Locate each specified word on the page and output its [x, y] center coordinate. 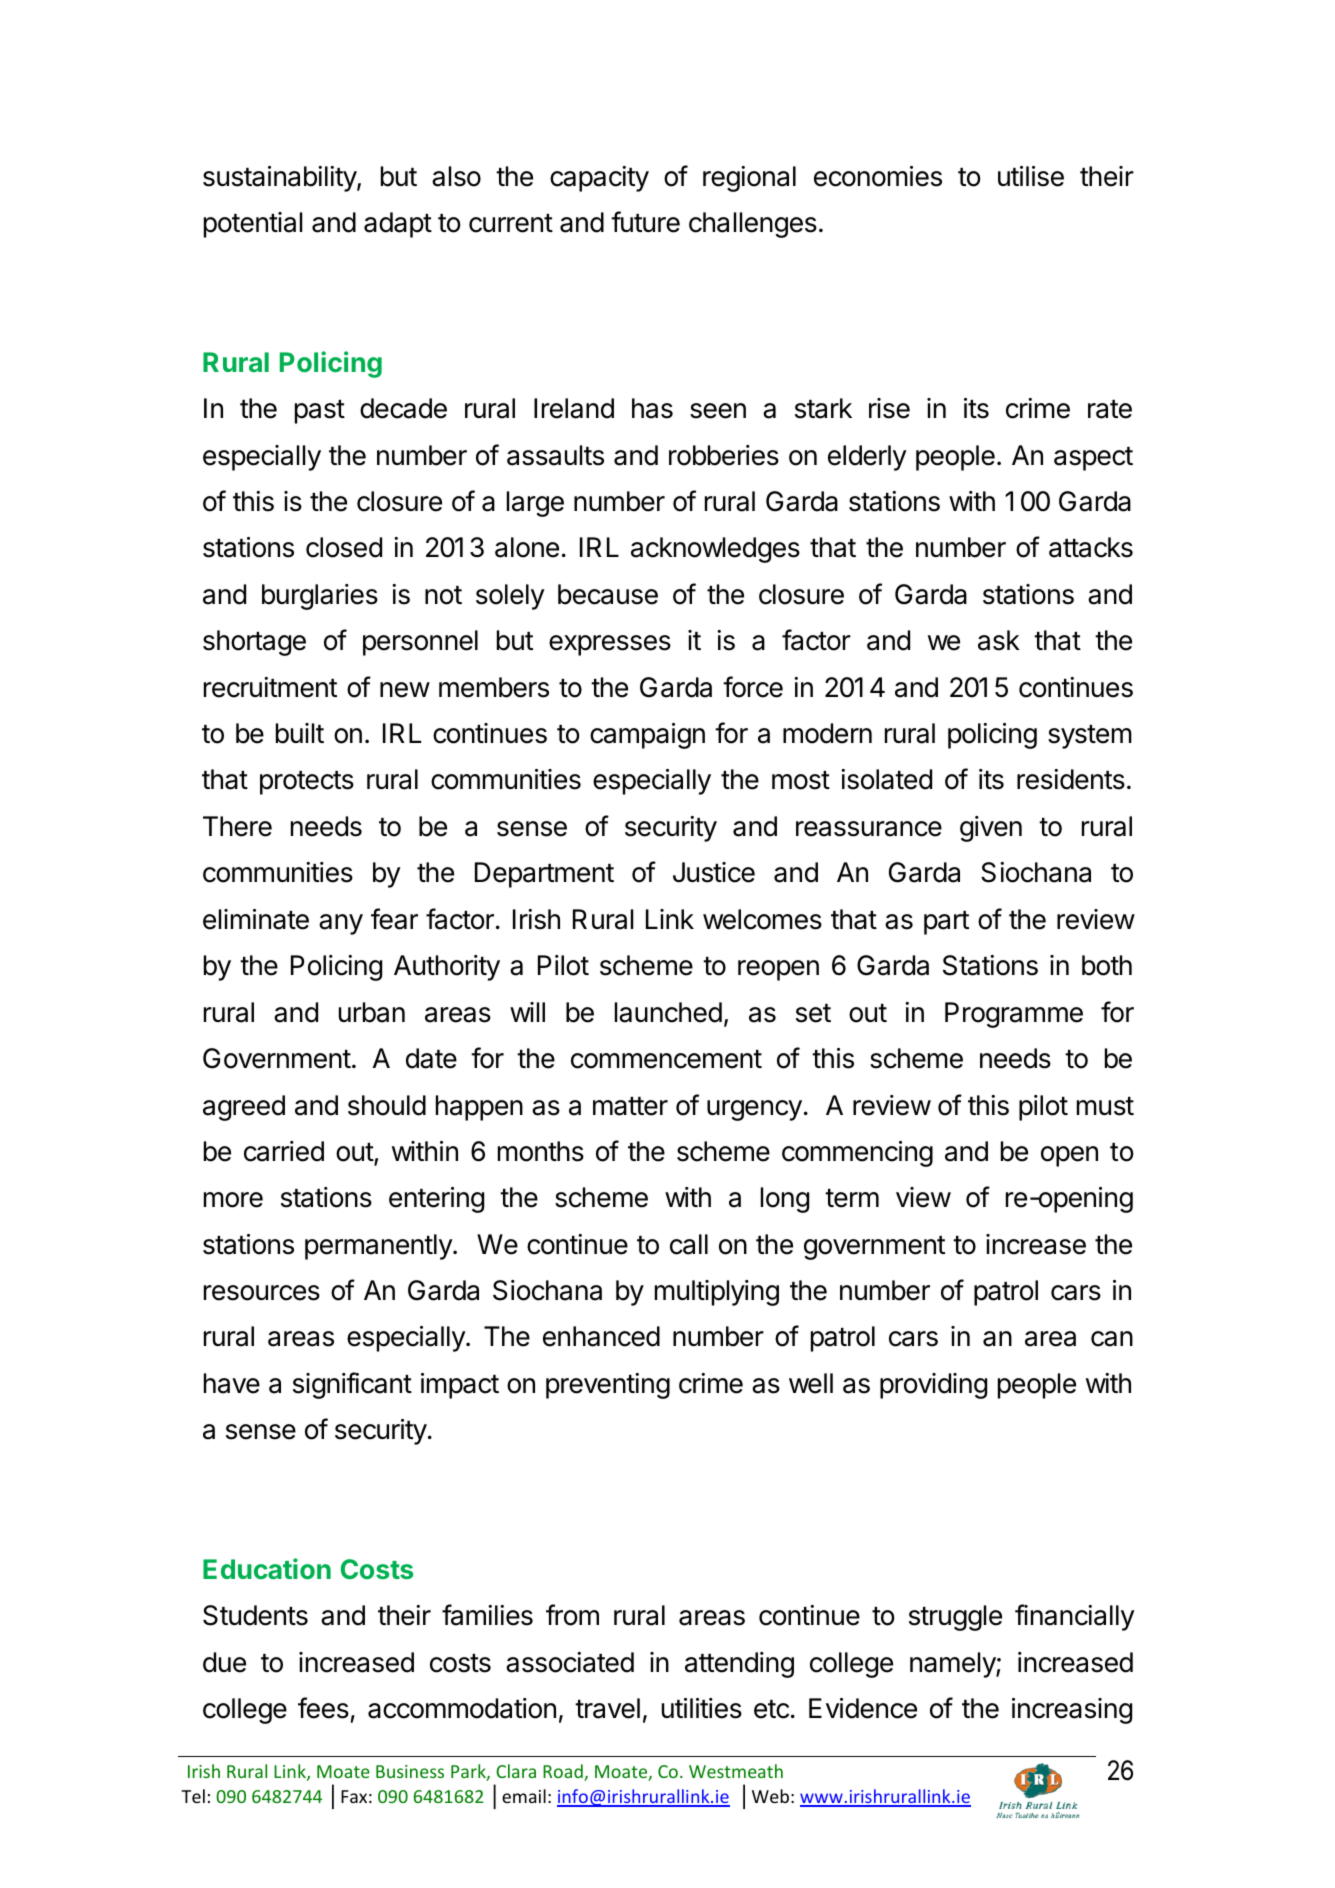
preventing [608, 1386]
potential [253, 225]
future [645, 222]
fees [323, 1708]
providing [933, 1386]
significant [352, 1385]
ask [999, 640]
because [608, 594]
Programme [1014, 1015]
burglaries [320, 597]
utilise [1031, 176]
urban [372, 1012]
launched [668, 1012]
